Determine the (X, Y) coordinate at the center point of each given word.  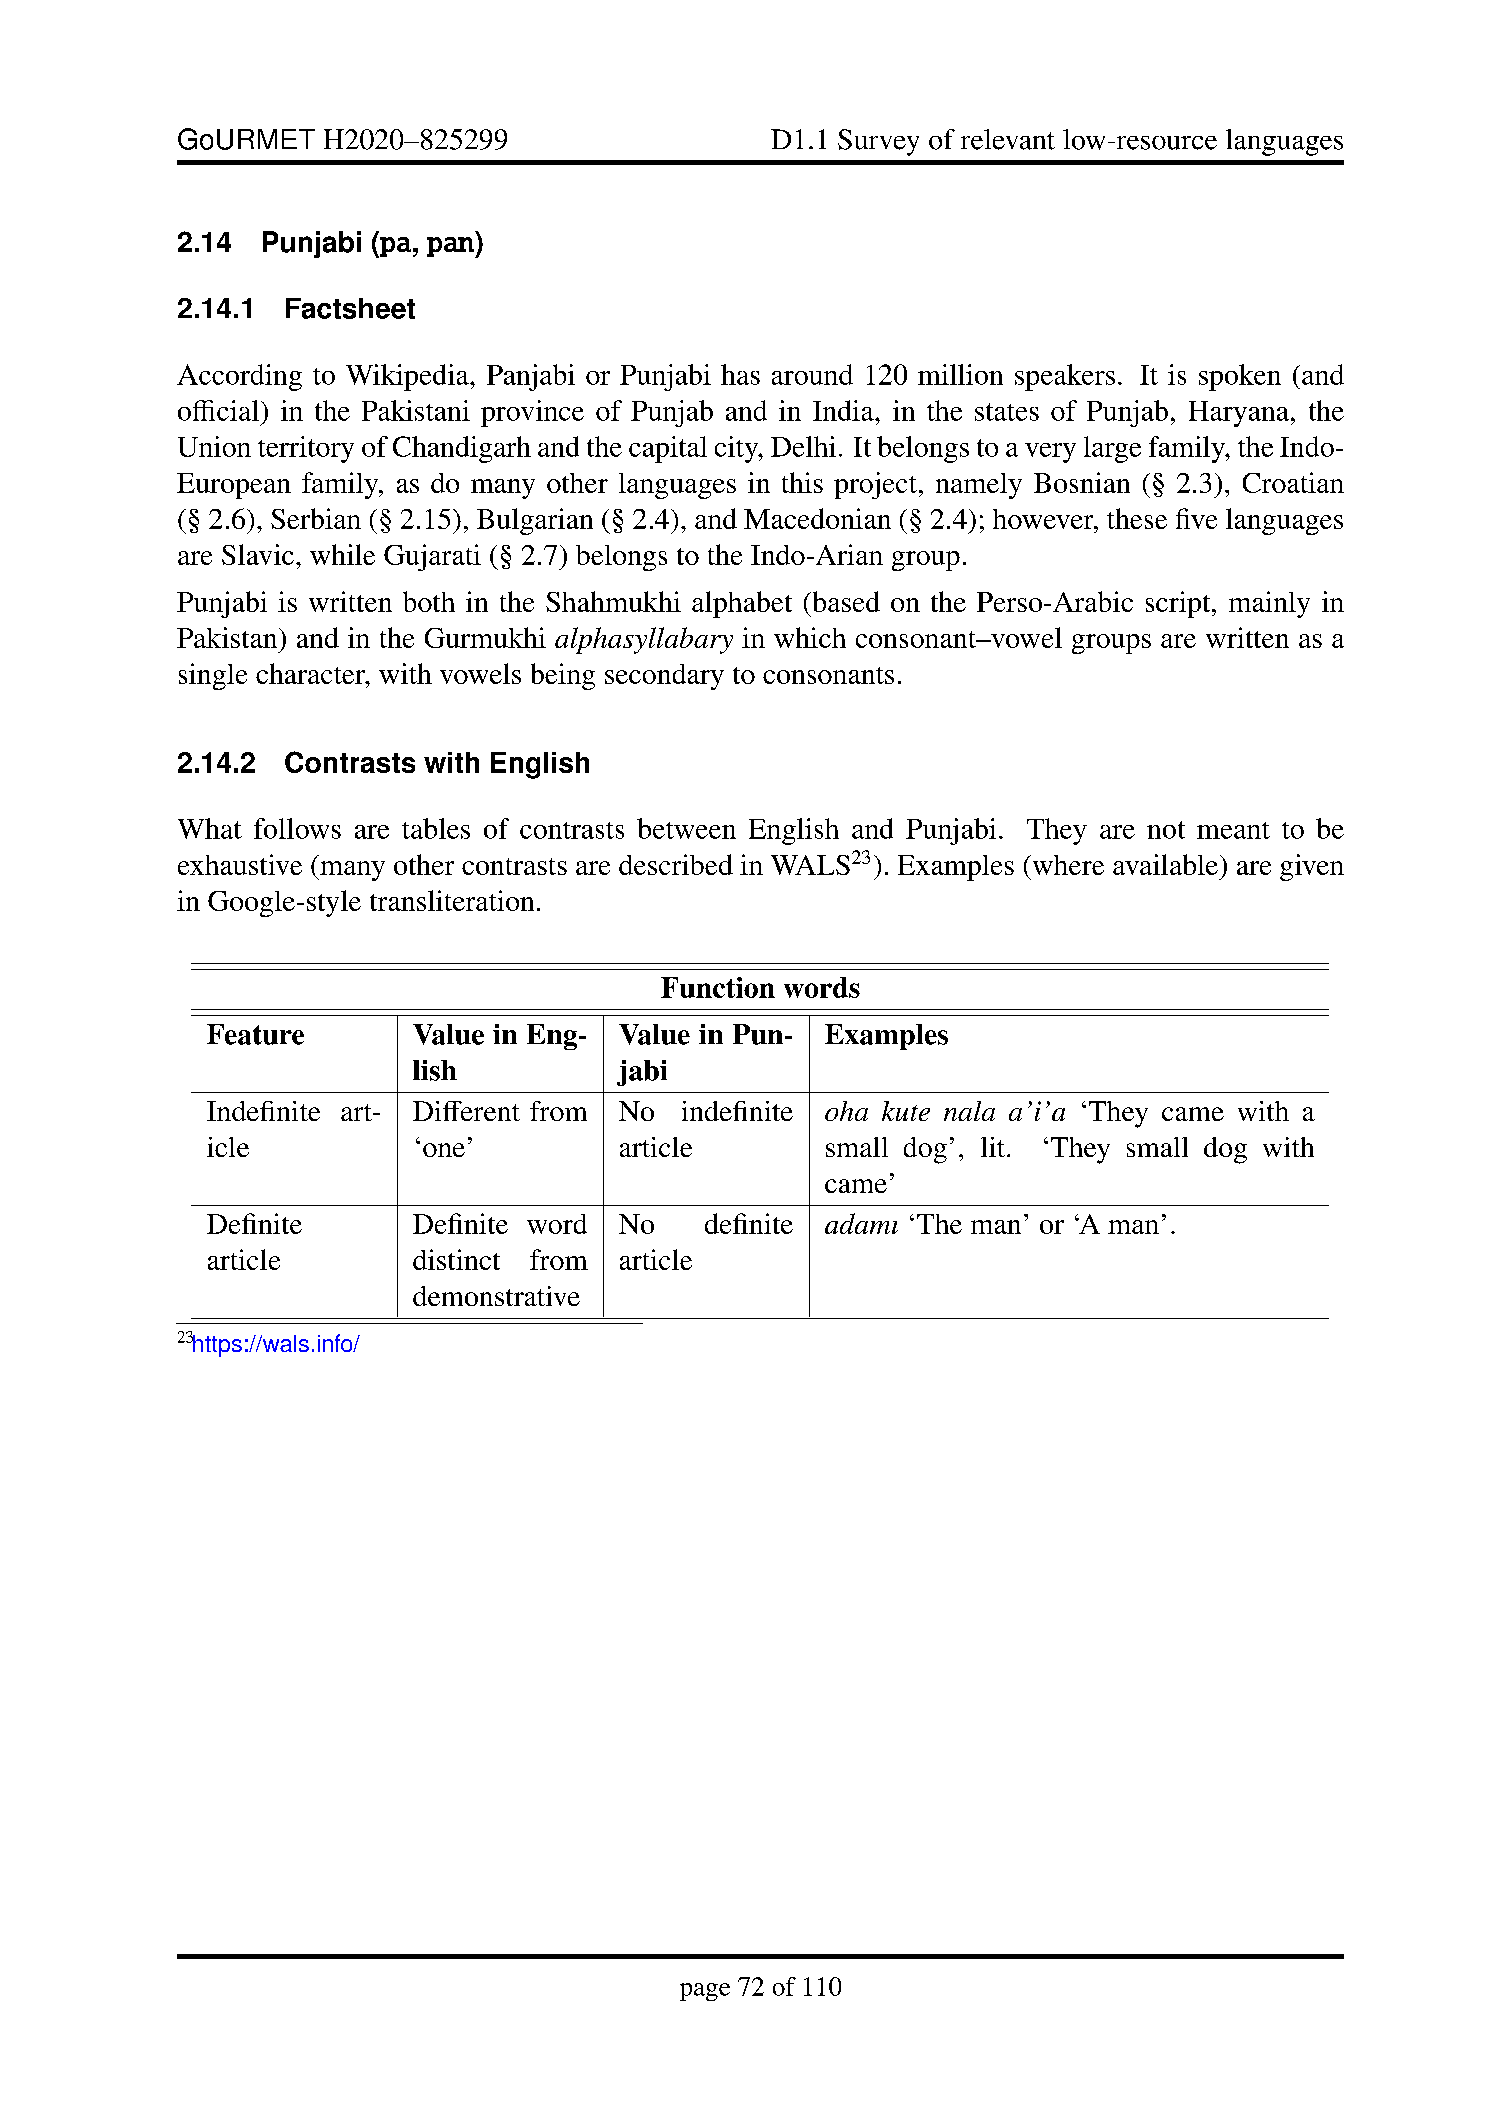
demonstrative (496, 1296)
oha (846, 1111)
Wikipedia (408, 377)
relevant (1008, 139)
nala (969, 1111)
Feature (255, 1034)
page (705, 1992)
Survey (878, 142)
